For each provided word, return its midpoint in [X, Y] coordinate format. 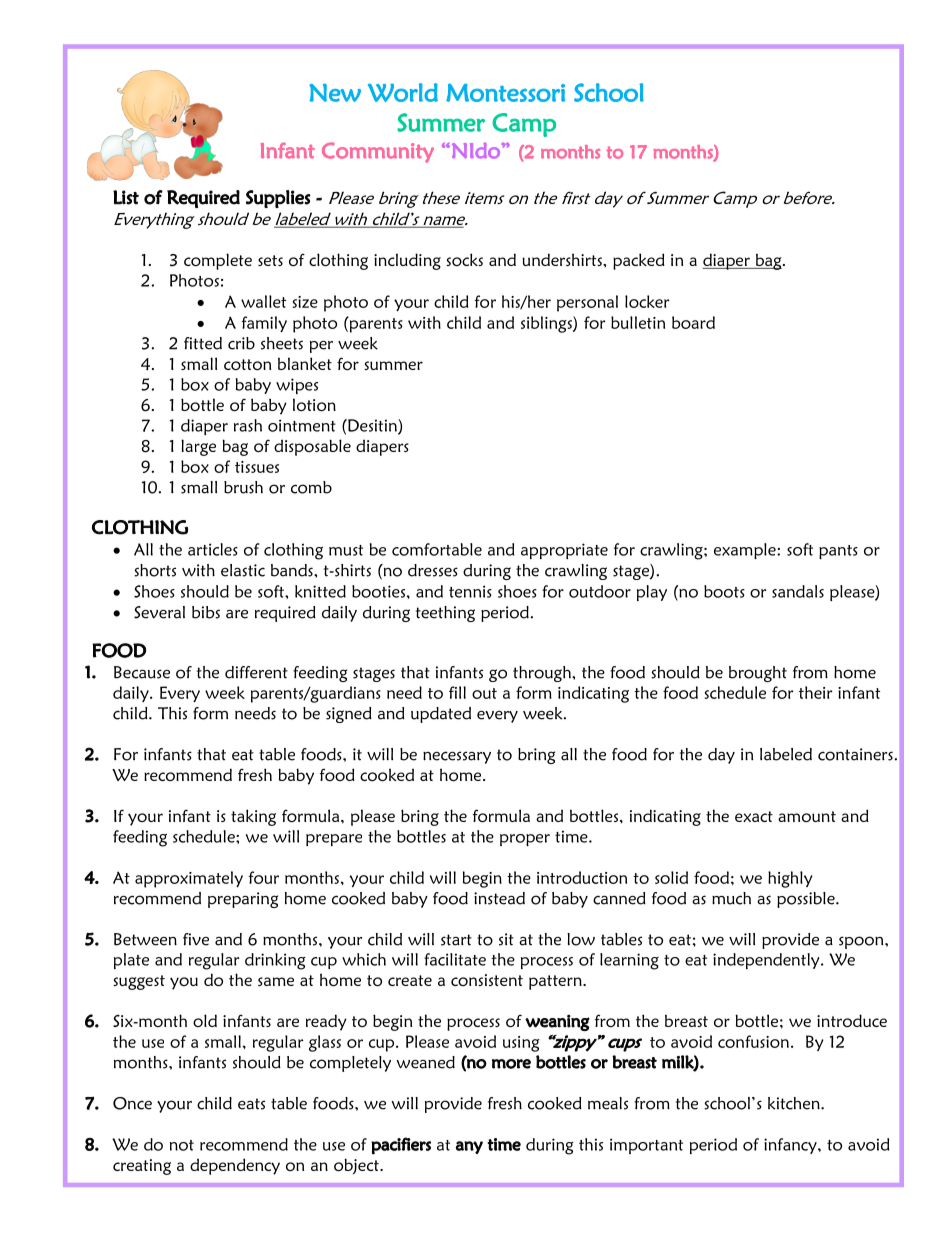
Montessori [505, 92]
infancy [791, 1146]
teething [445, 614]
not [182, 1145]
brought [758, 674]
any [469, 1147]
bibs [206, 612]
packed [639, 261]
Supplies [278, 199]
